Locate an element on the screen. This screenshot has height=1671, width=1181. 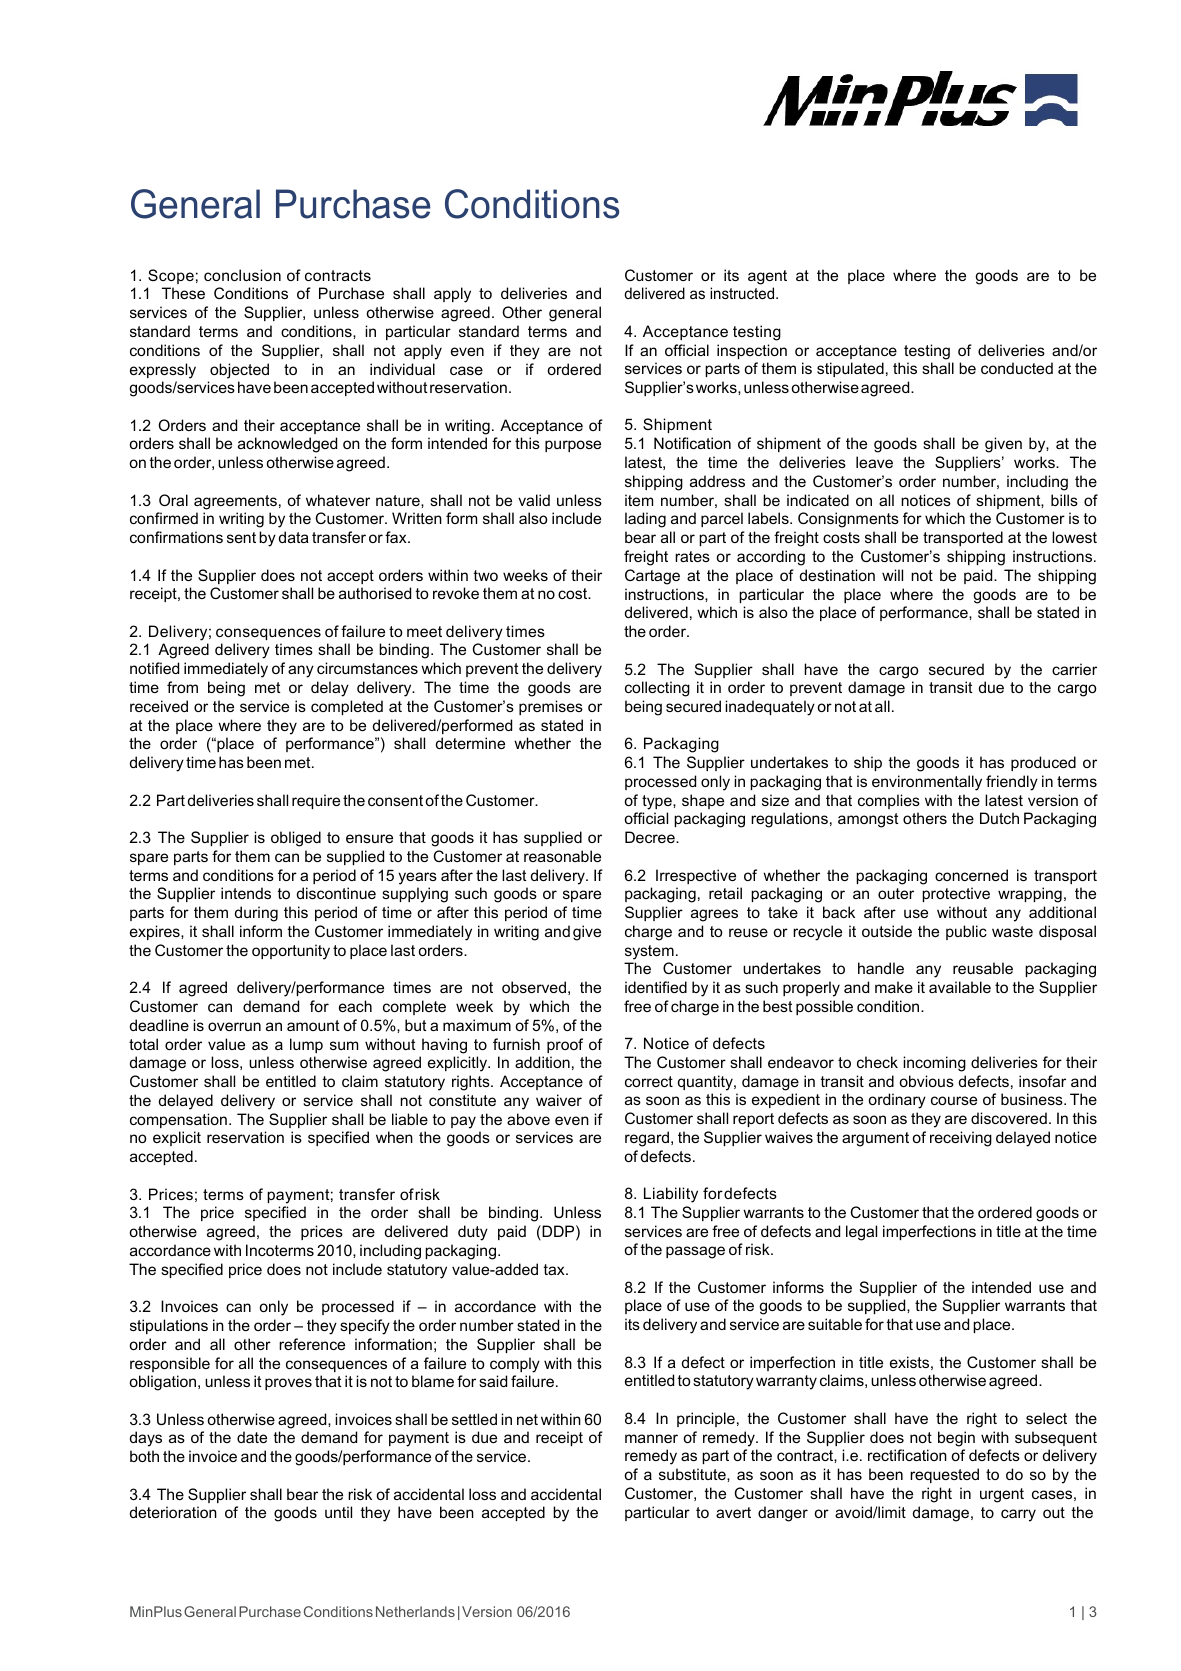
instructed is located at coordinates (743, 293).
